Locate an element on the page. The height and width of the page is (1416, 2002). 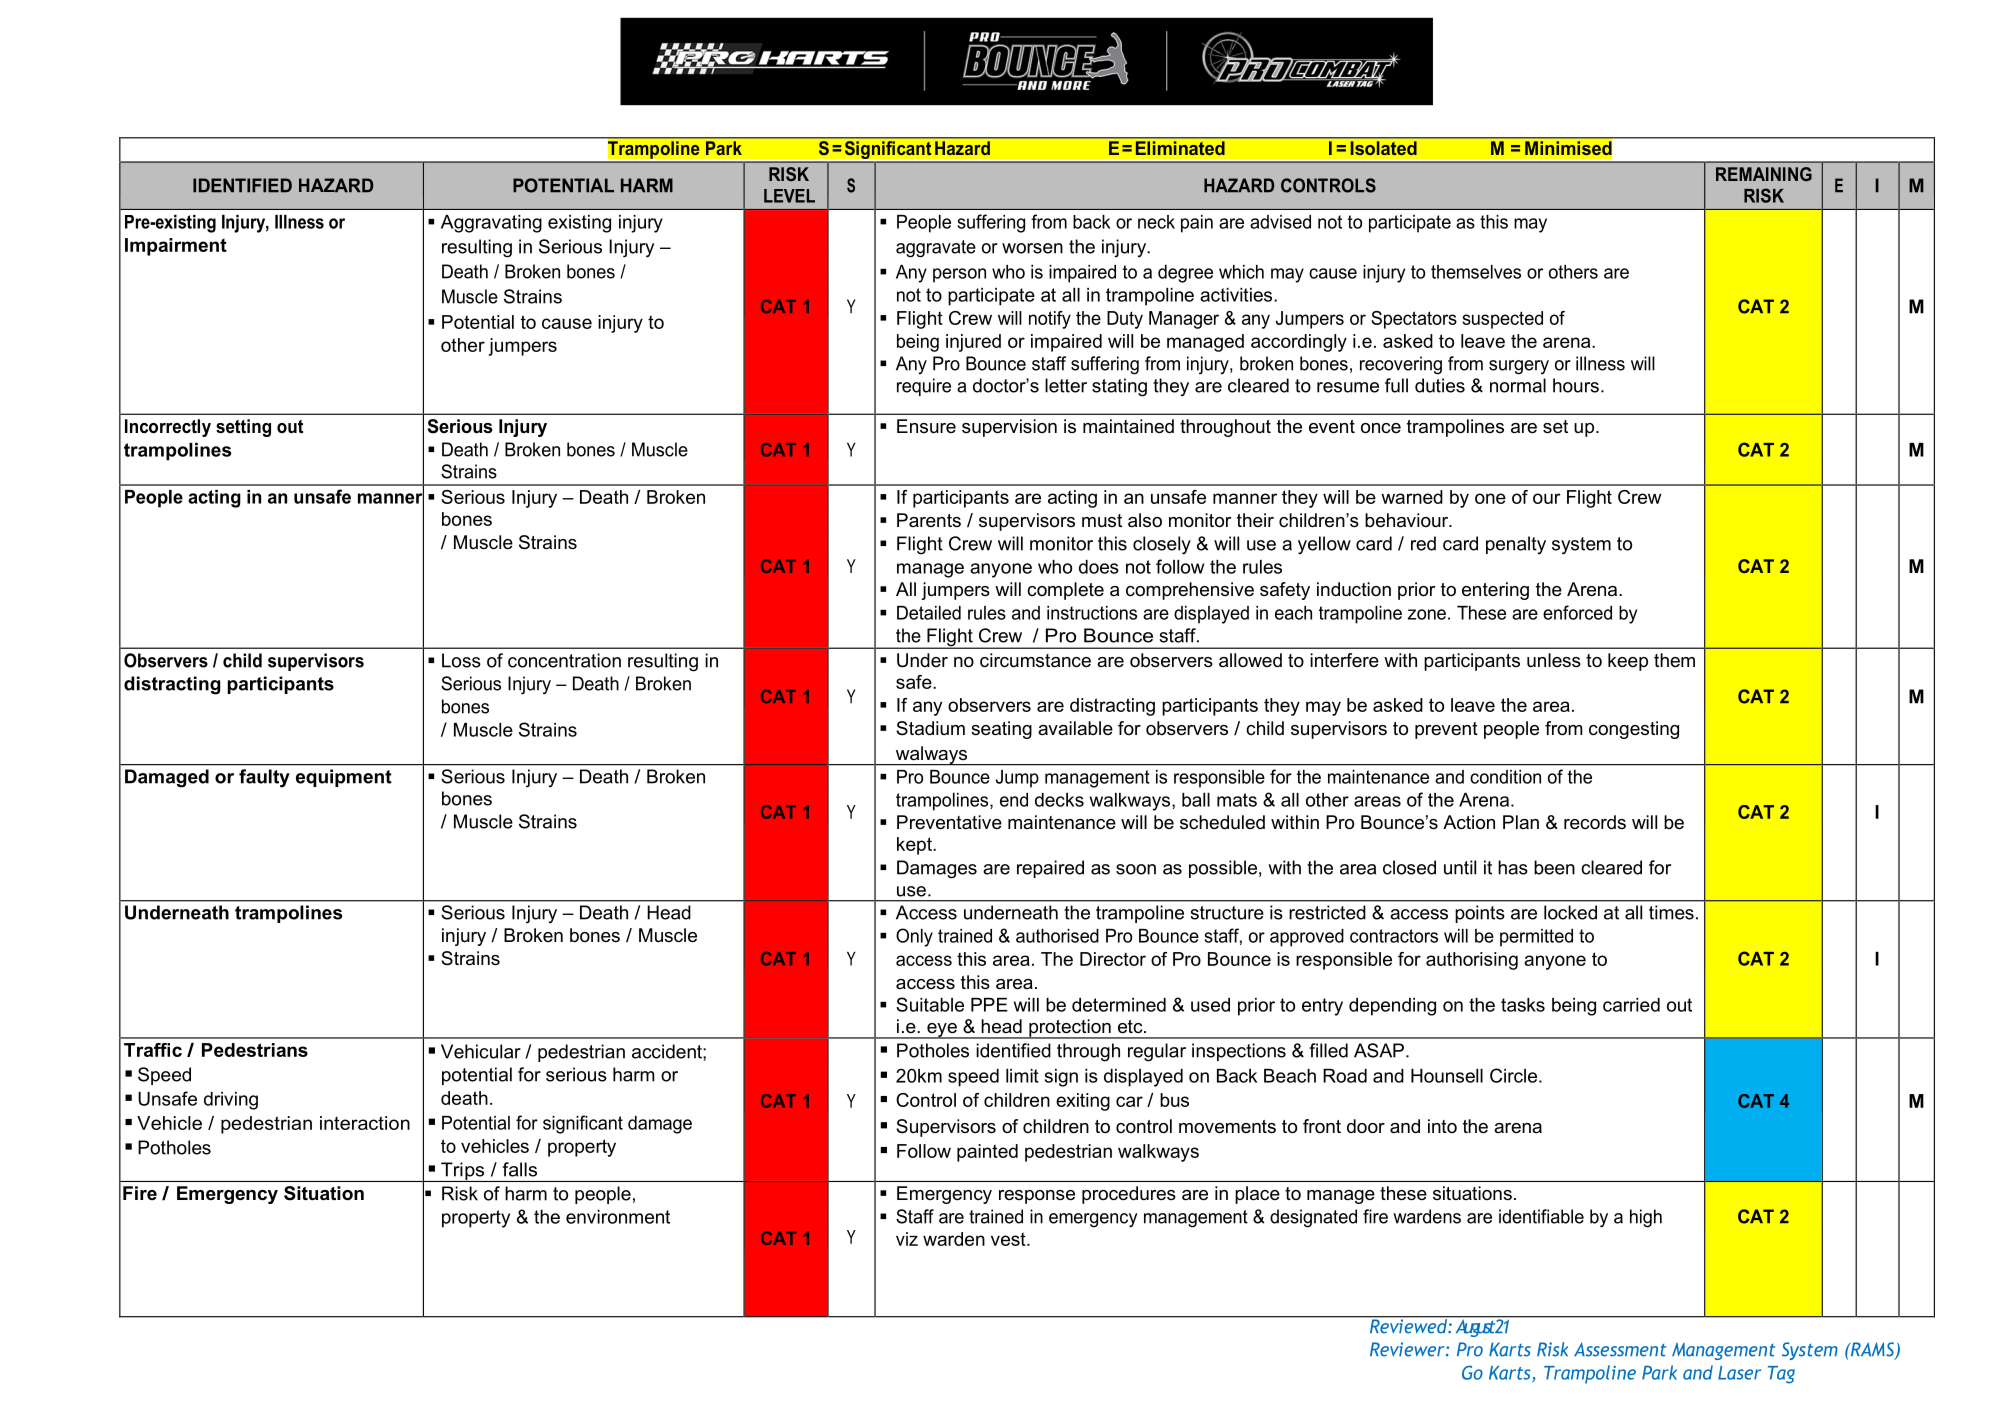
driving is located at coordinates (231, 1101).
